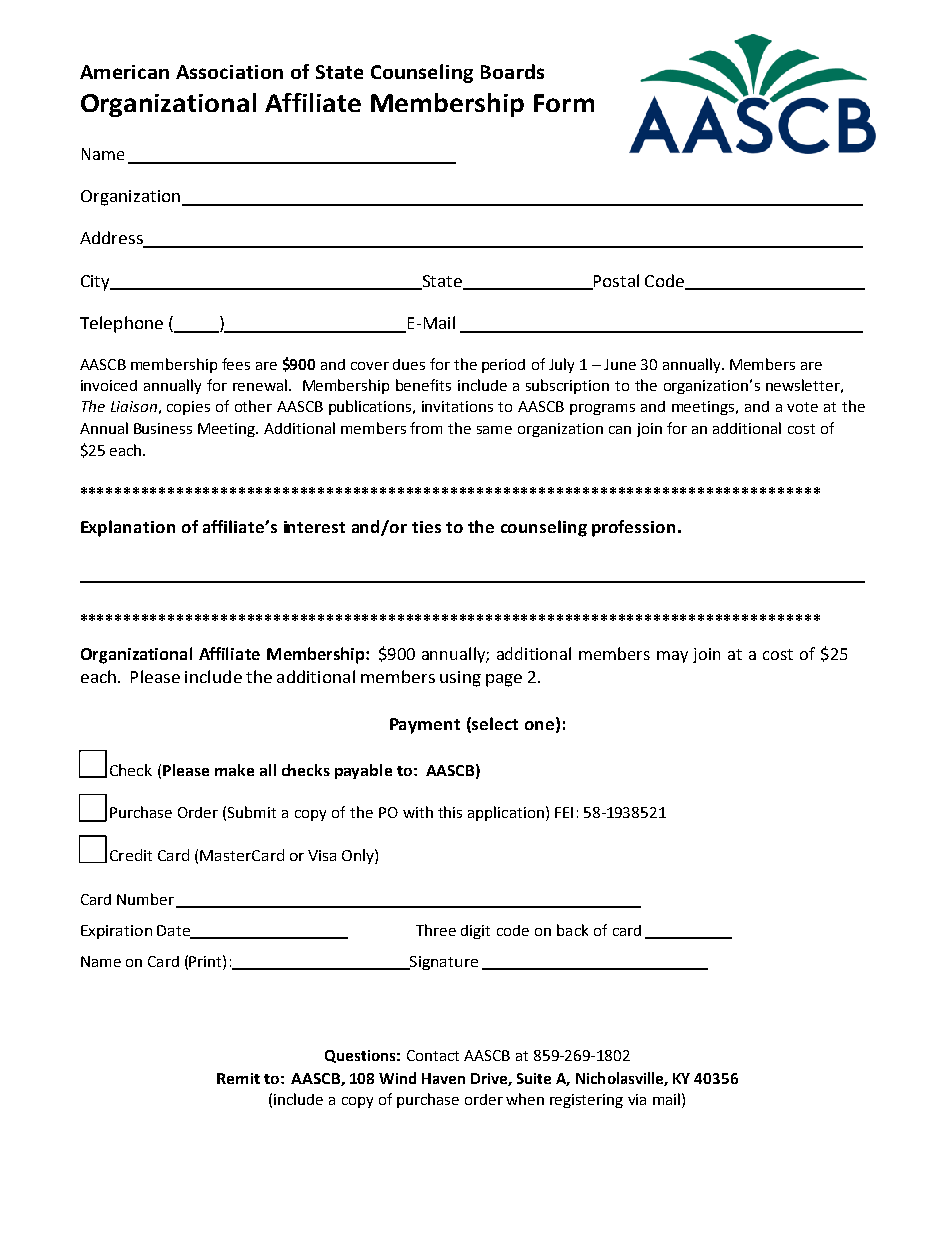 This screenshot has width=952, height=1233. Describe the element at coordinates (620, 364) in the screenshot. I see `June` at that location.
